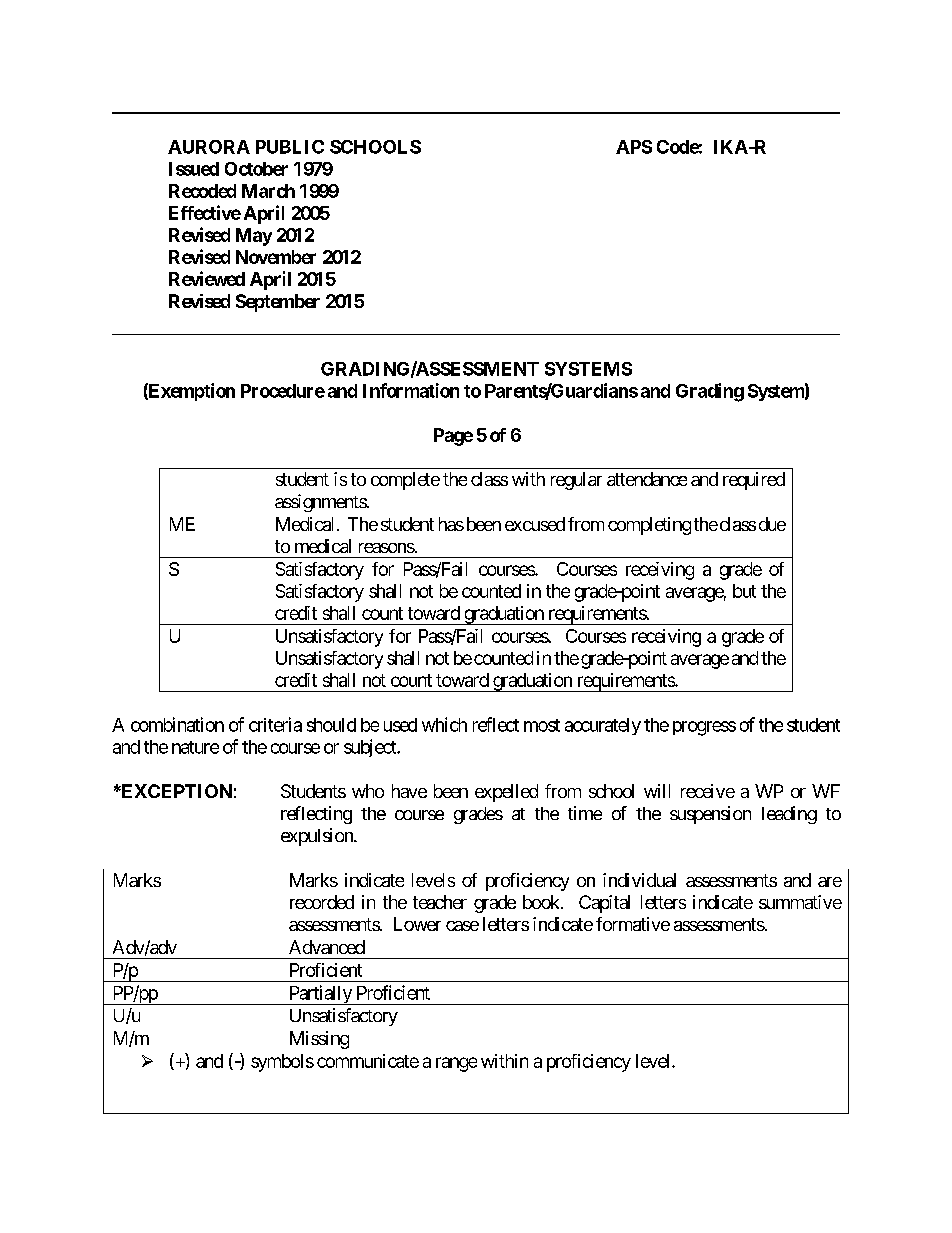  I want to click on October, so click(256, 169).
